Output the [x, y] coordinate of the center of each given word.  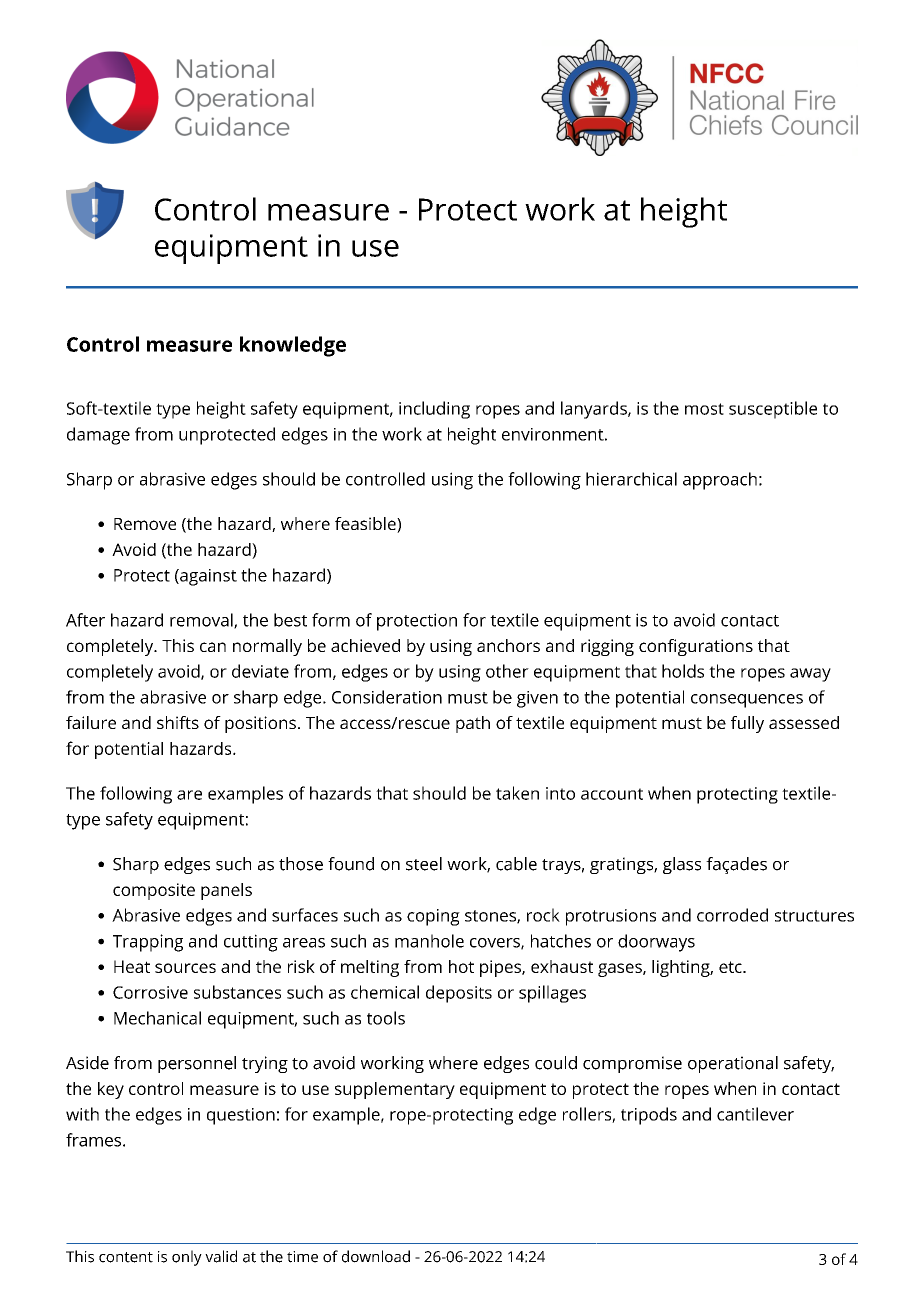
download [376, 1256]
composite [154, 891]
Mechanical [157, 1018]
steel [424, 864]
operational [733, 1064]
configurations [696, 647]
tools [386, 1018]
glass [682, 865]
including [434, 410]
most [704, 409]
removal [202, 621]
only [187, 1258]
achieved [365, 645]
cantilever [755, 1114]
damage [98, 436]
